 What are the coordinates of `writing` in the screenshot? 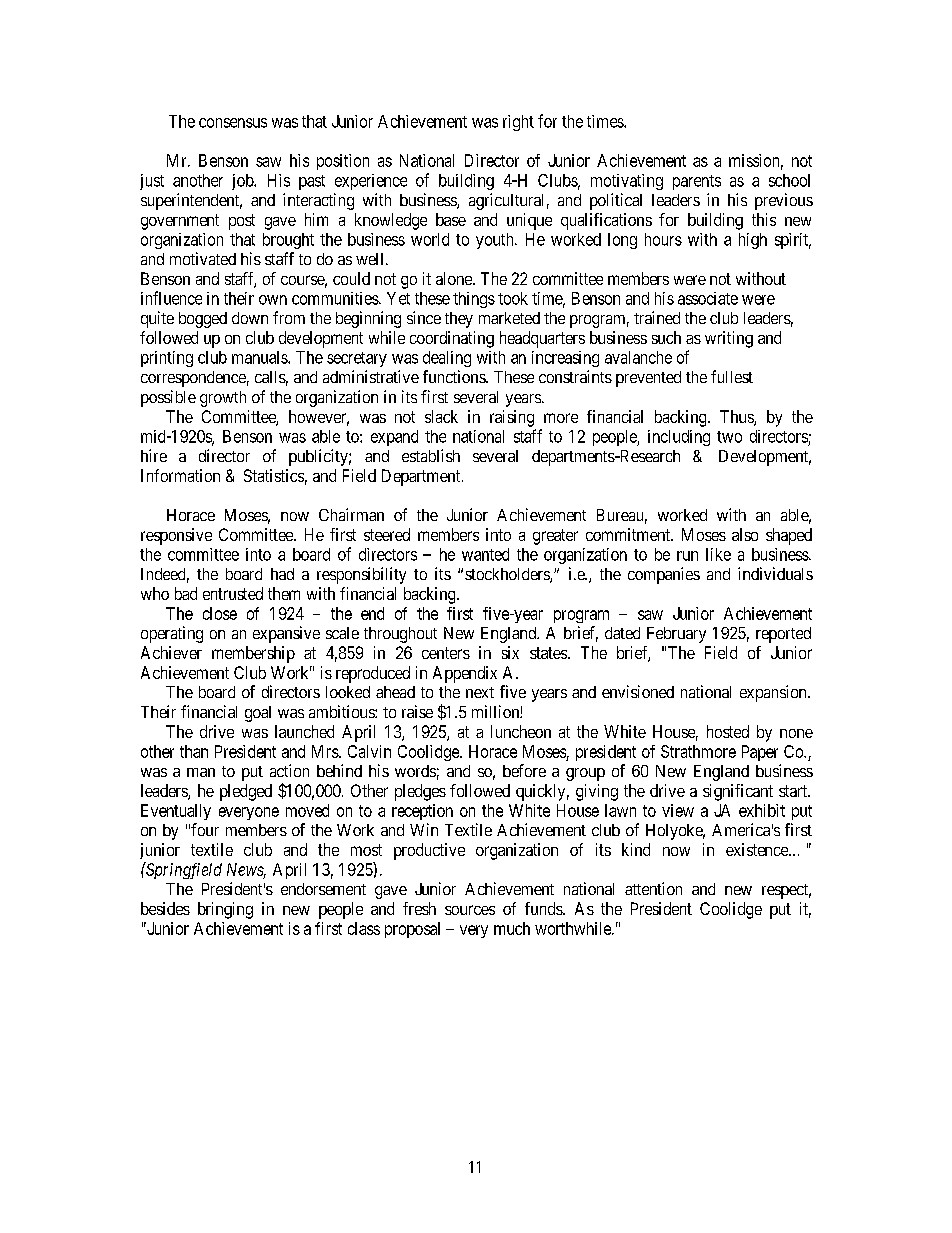 It's located at (729, 339).
